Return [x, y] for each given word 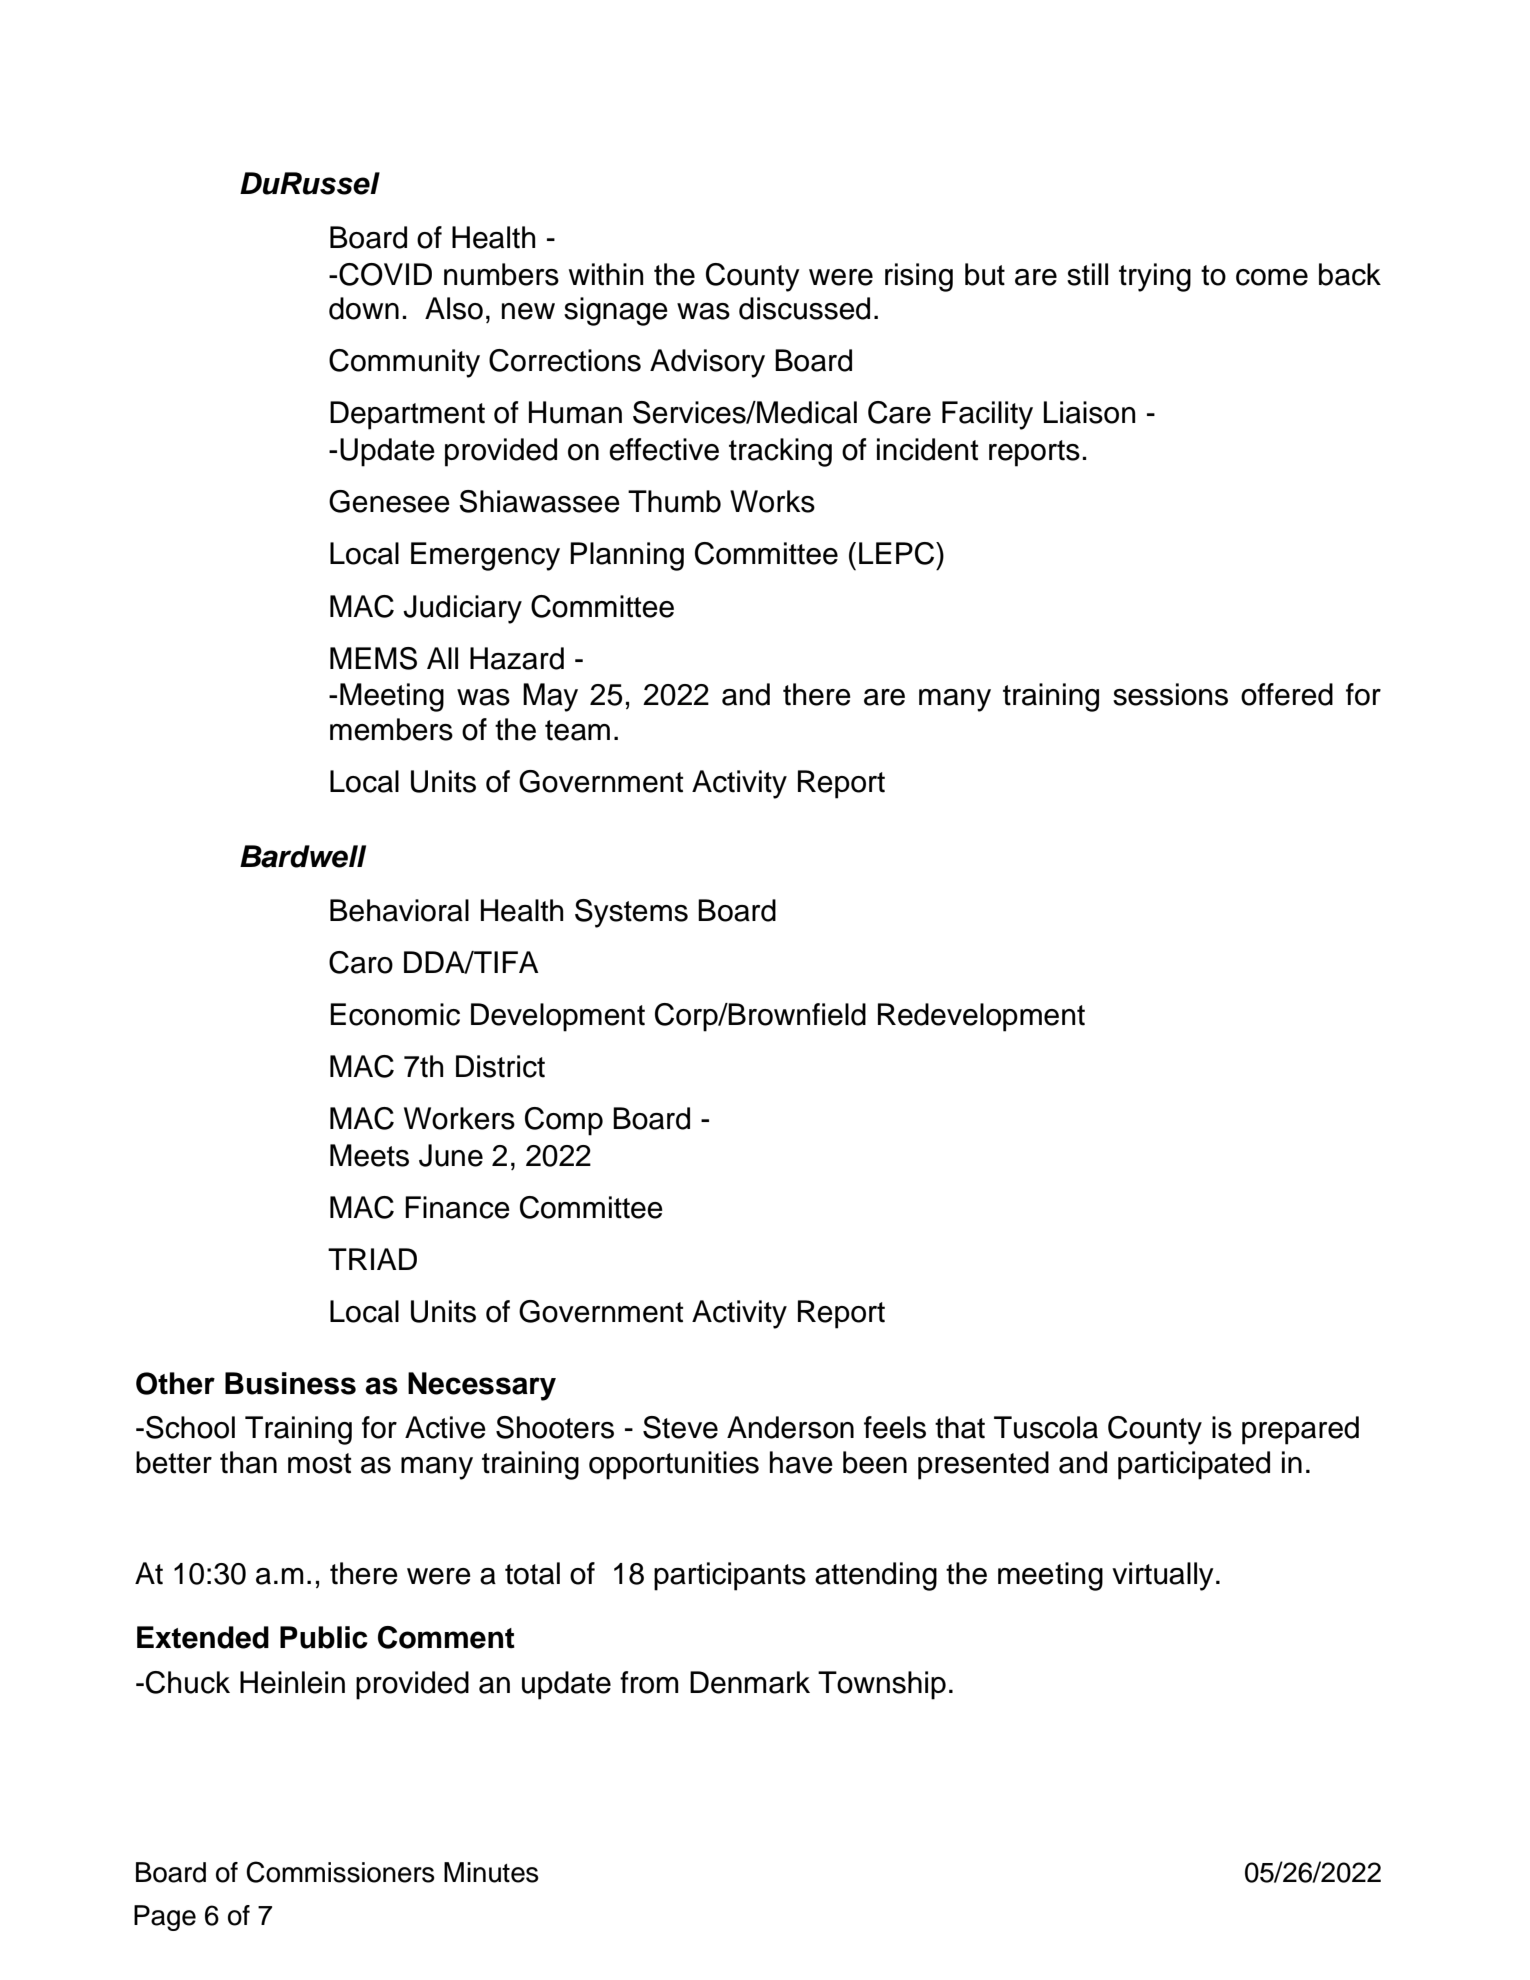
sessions [1170, 694]
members [391, 729]
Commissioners [340, 1872]
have [801, 1462]
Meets [369, 1155]
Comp [564, 1121]
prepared [1300, 1430]
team [577, 730]
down [364, 308]
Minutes [491, 1872]
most [319, 1463]
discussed [804, 308]
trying [1155, 277]
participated [1194, 1465]
